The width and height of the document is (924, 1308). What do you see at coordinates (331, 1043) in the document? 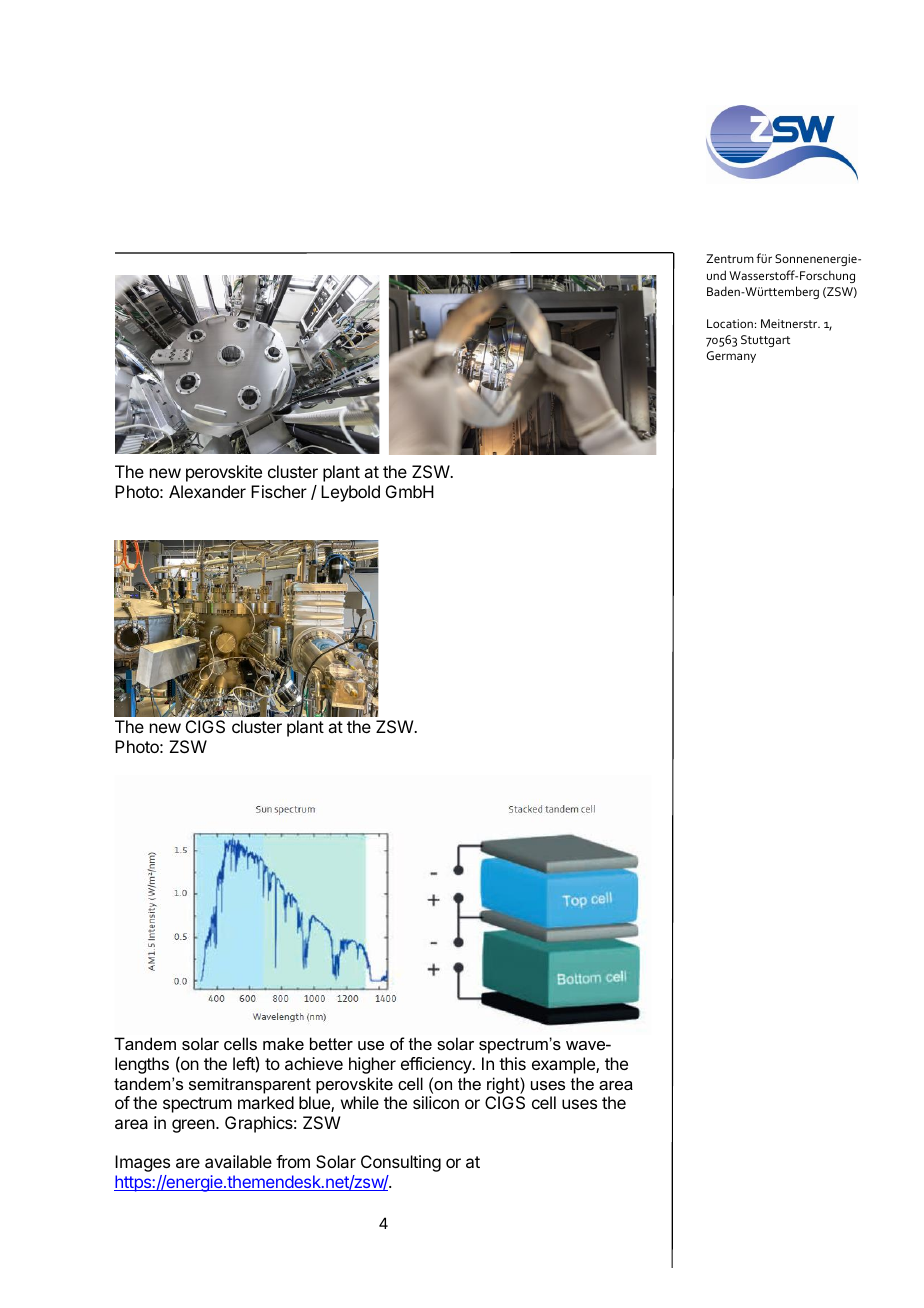
I see `better` at bounding box center [331, 1043].
